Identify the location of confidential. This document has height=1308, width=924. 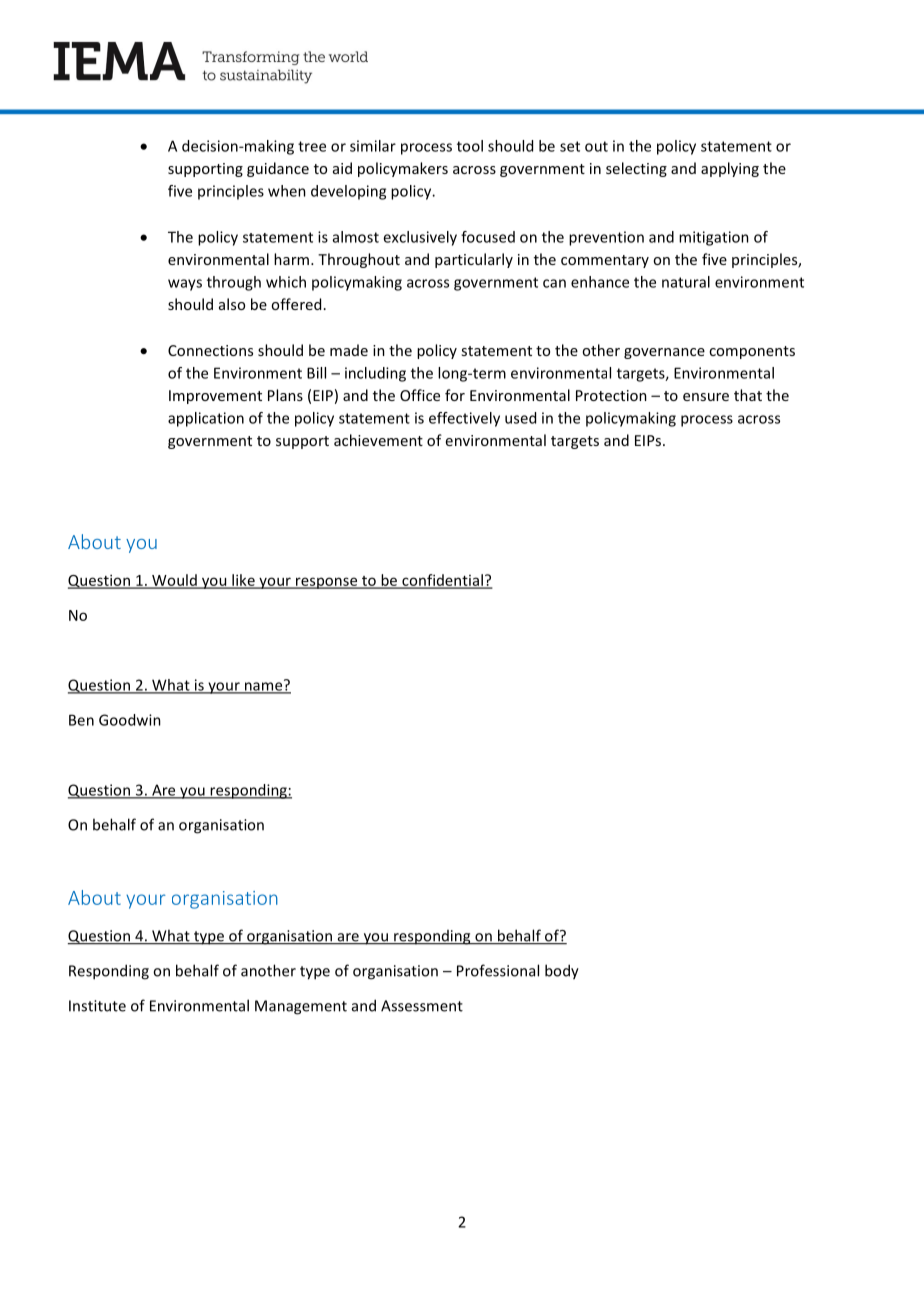
(442, 581).
